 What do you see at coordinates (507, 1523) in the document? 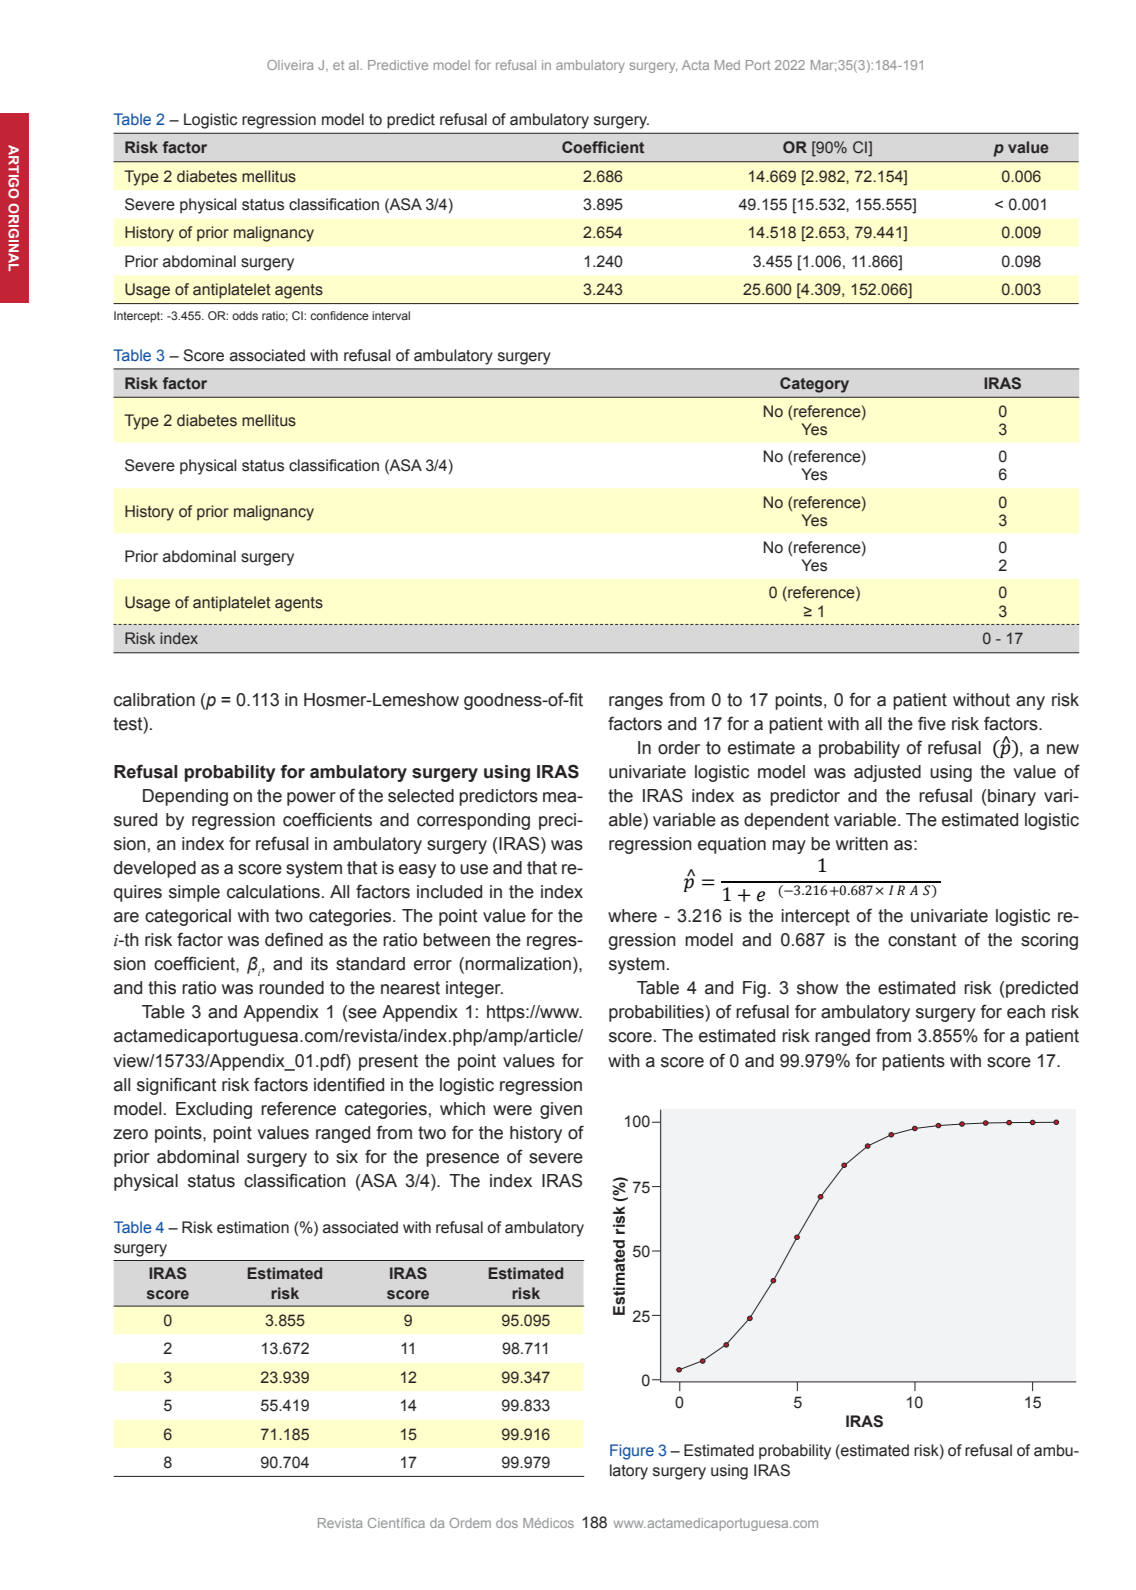
I see `dos` at bounding box center [507, 1523].
